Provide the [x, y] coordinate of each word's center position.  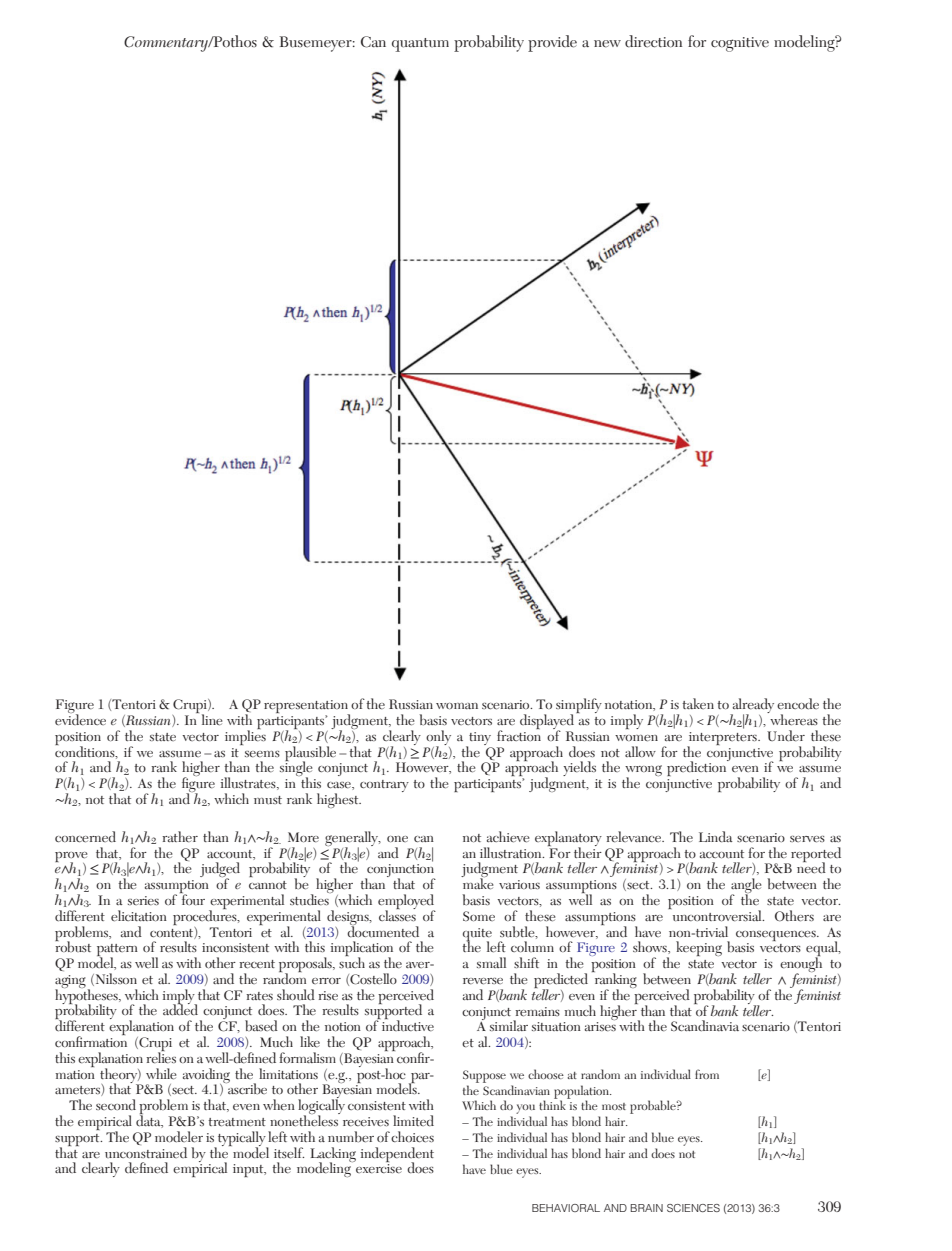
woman [457, 706]
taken [698, 703]
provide [552, 43]
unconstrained [146, 1152]
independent [397, 1155]
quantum [420, 45]
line [212, 720]
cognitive [740, 44]
